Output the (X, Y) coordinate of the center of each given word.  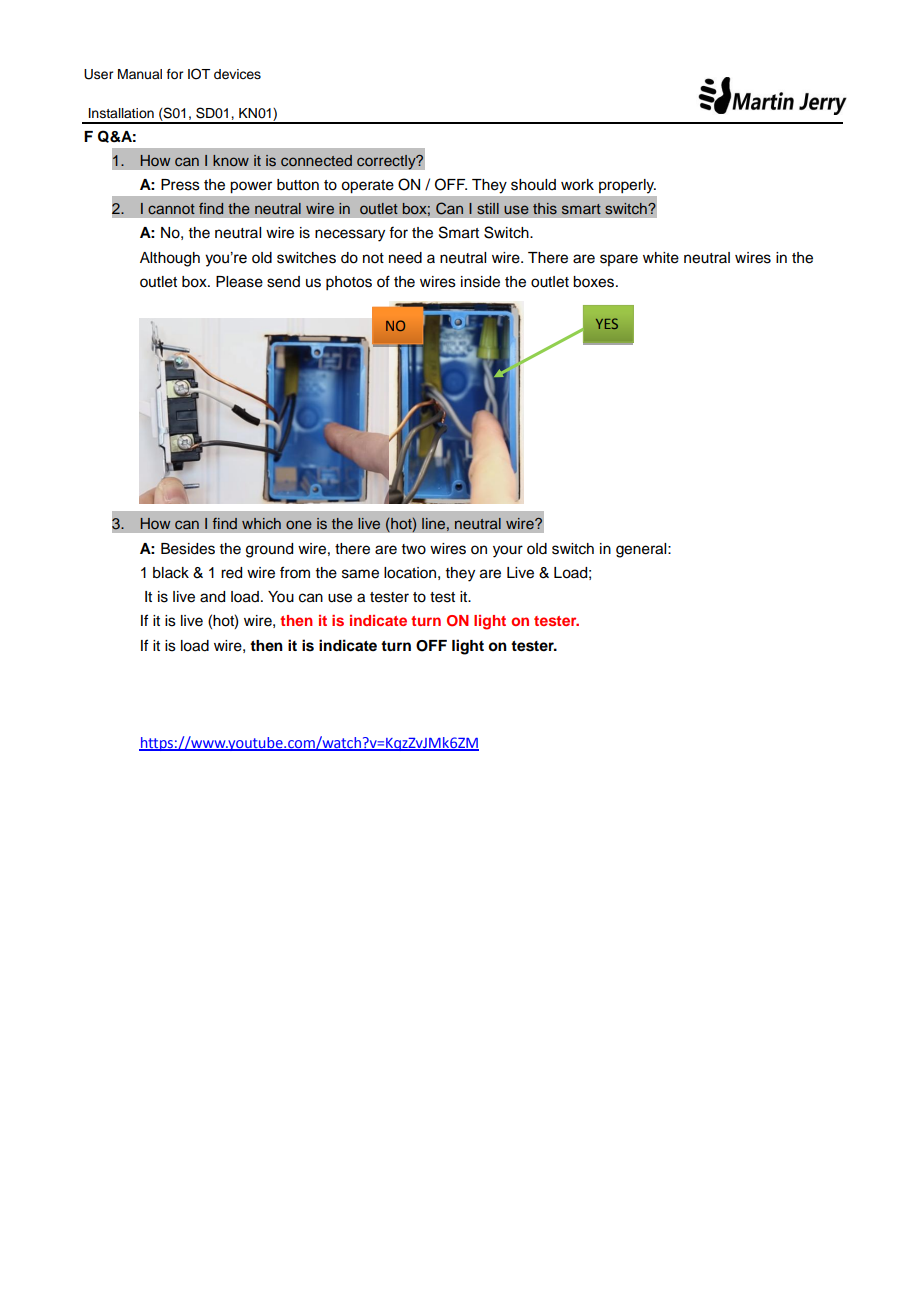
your (508, 551)
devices (237, 74)
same (360, 574)
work (577, 185)
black (171, 573)
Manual (140, 74)
